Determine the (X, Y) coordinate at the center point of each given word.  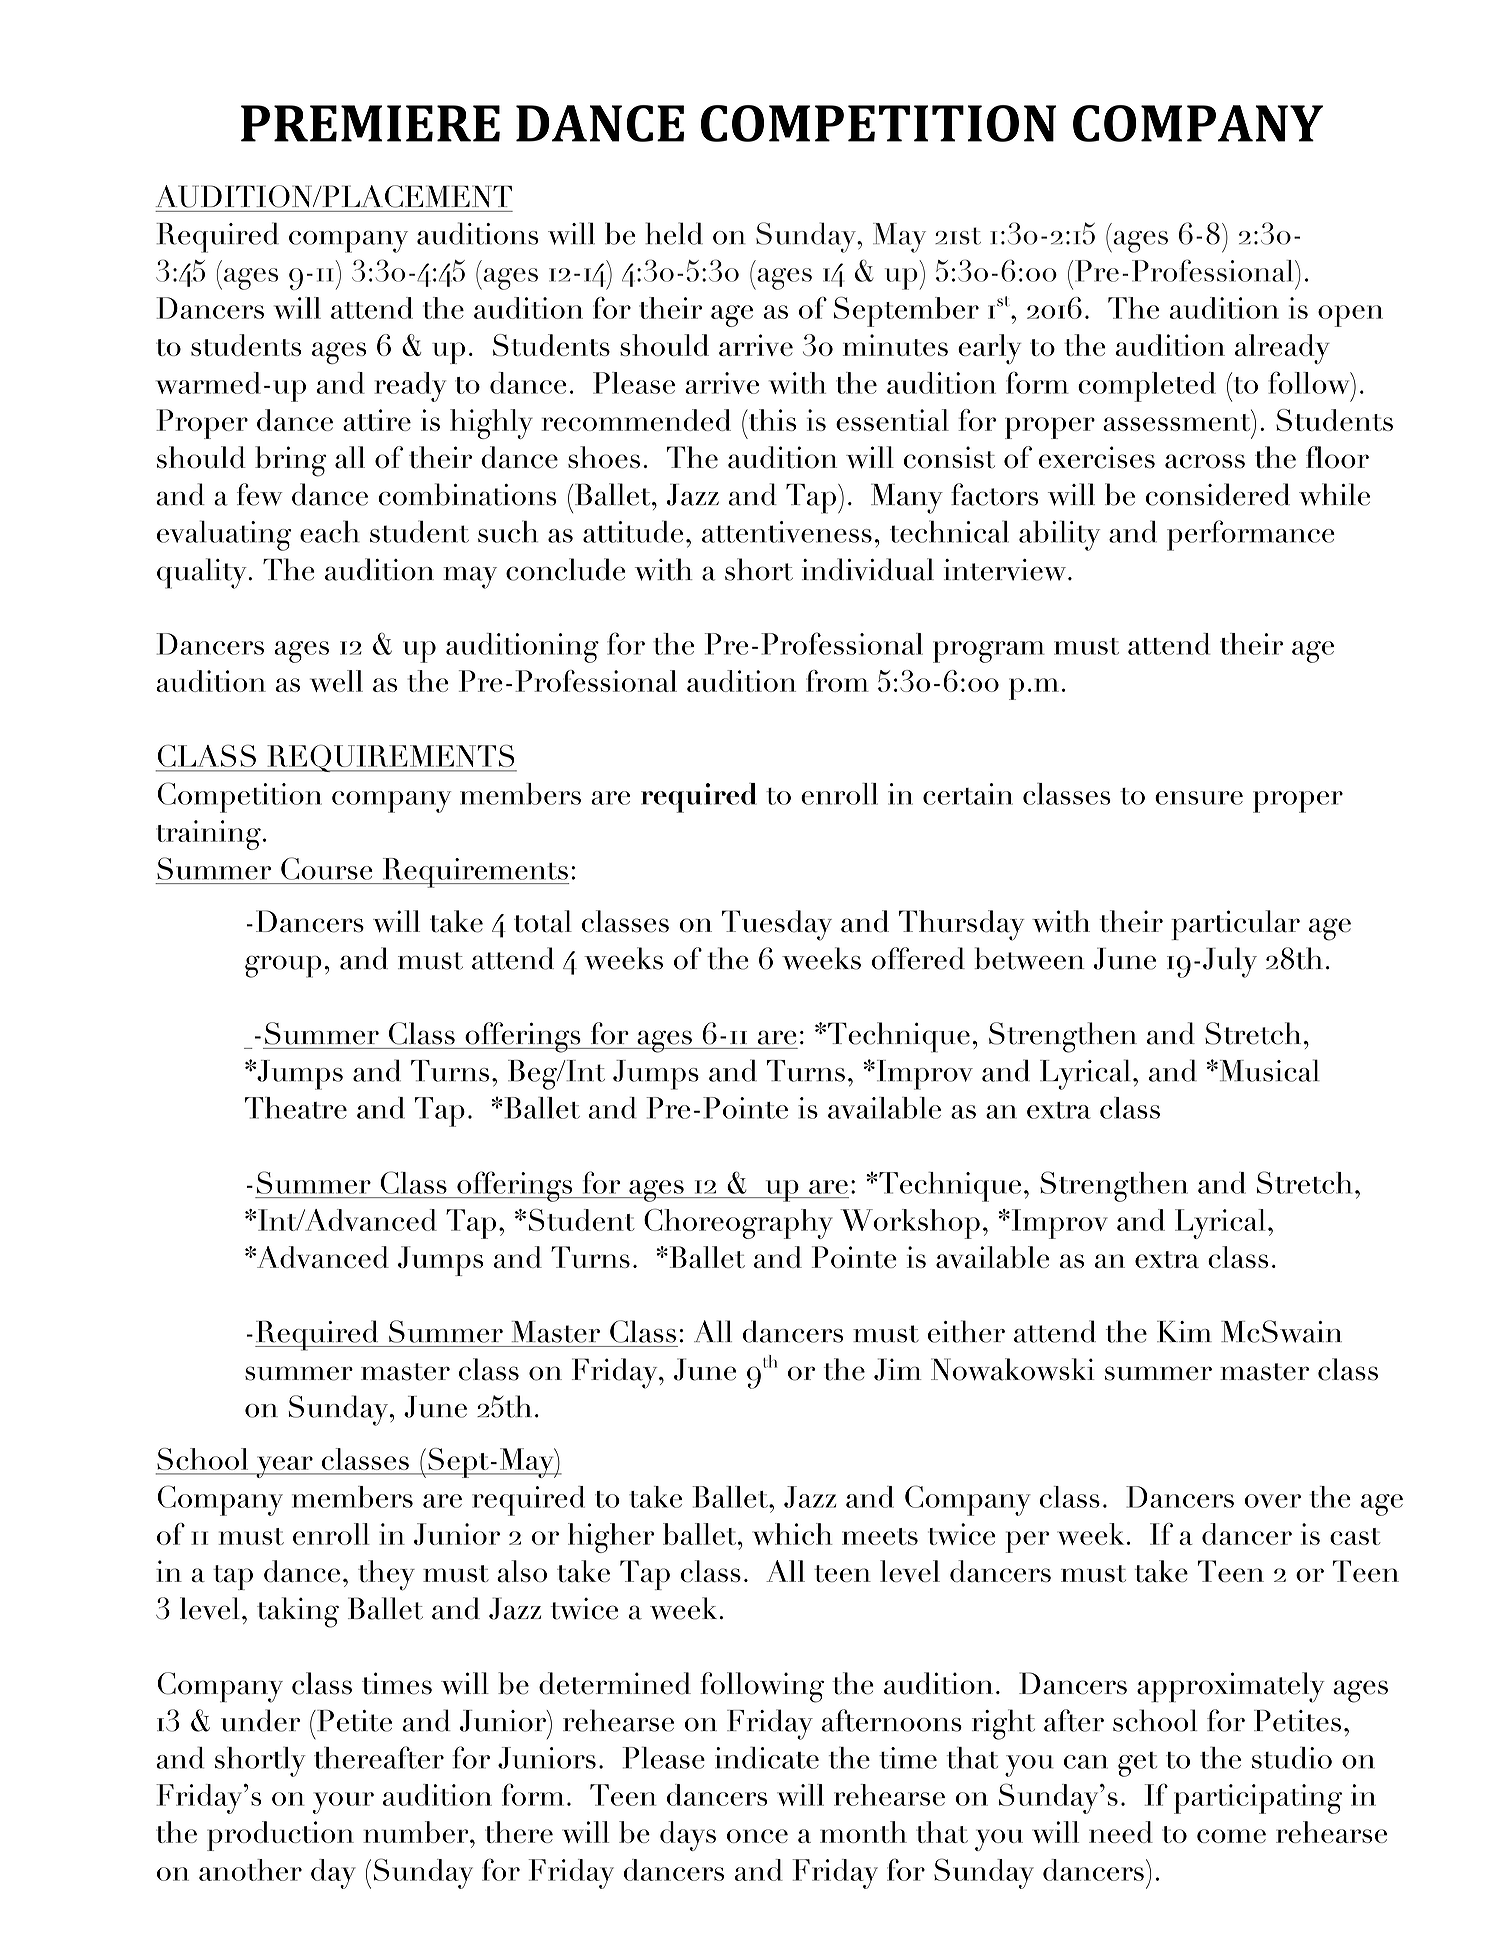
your (343, 1803)
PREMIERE (370, 123)
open (1350, 316)
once (757, 1836)
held (674, 233)
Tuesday (777, 925)
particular (1236, 925)
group (283, 966)
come (1231, 1836)
